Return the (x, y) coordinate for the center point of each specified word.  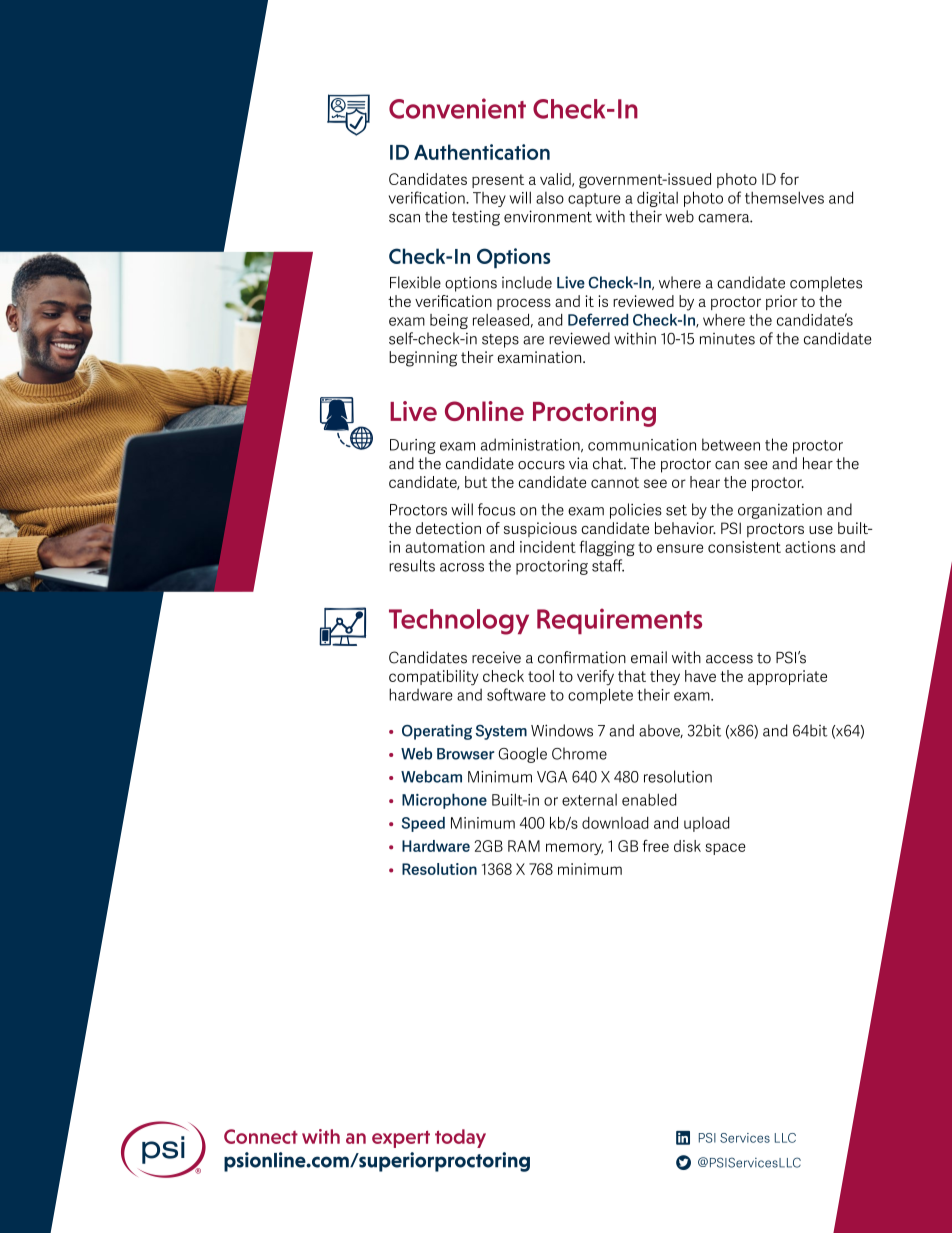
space (725, 849)
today (460, 1138)
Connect (261, 1136)
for (789, 179)
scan (404, 218)
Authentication (482, 152)
